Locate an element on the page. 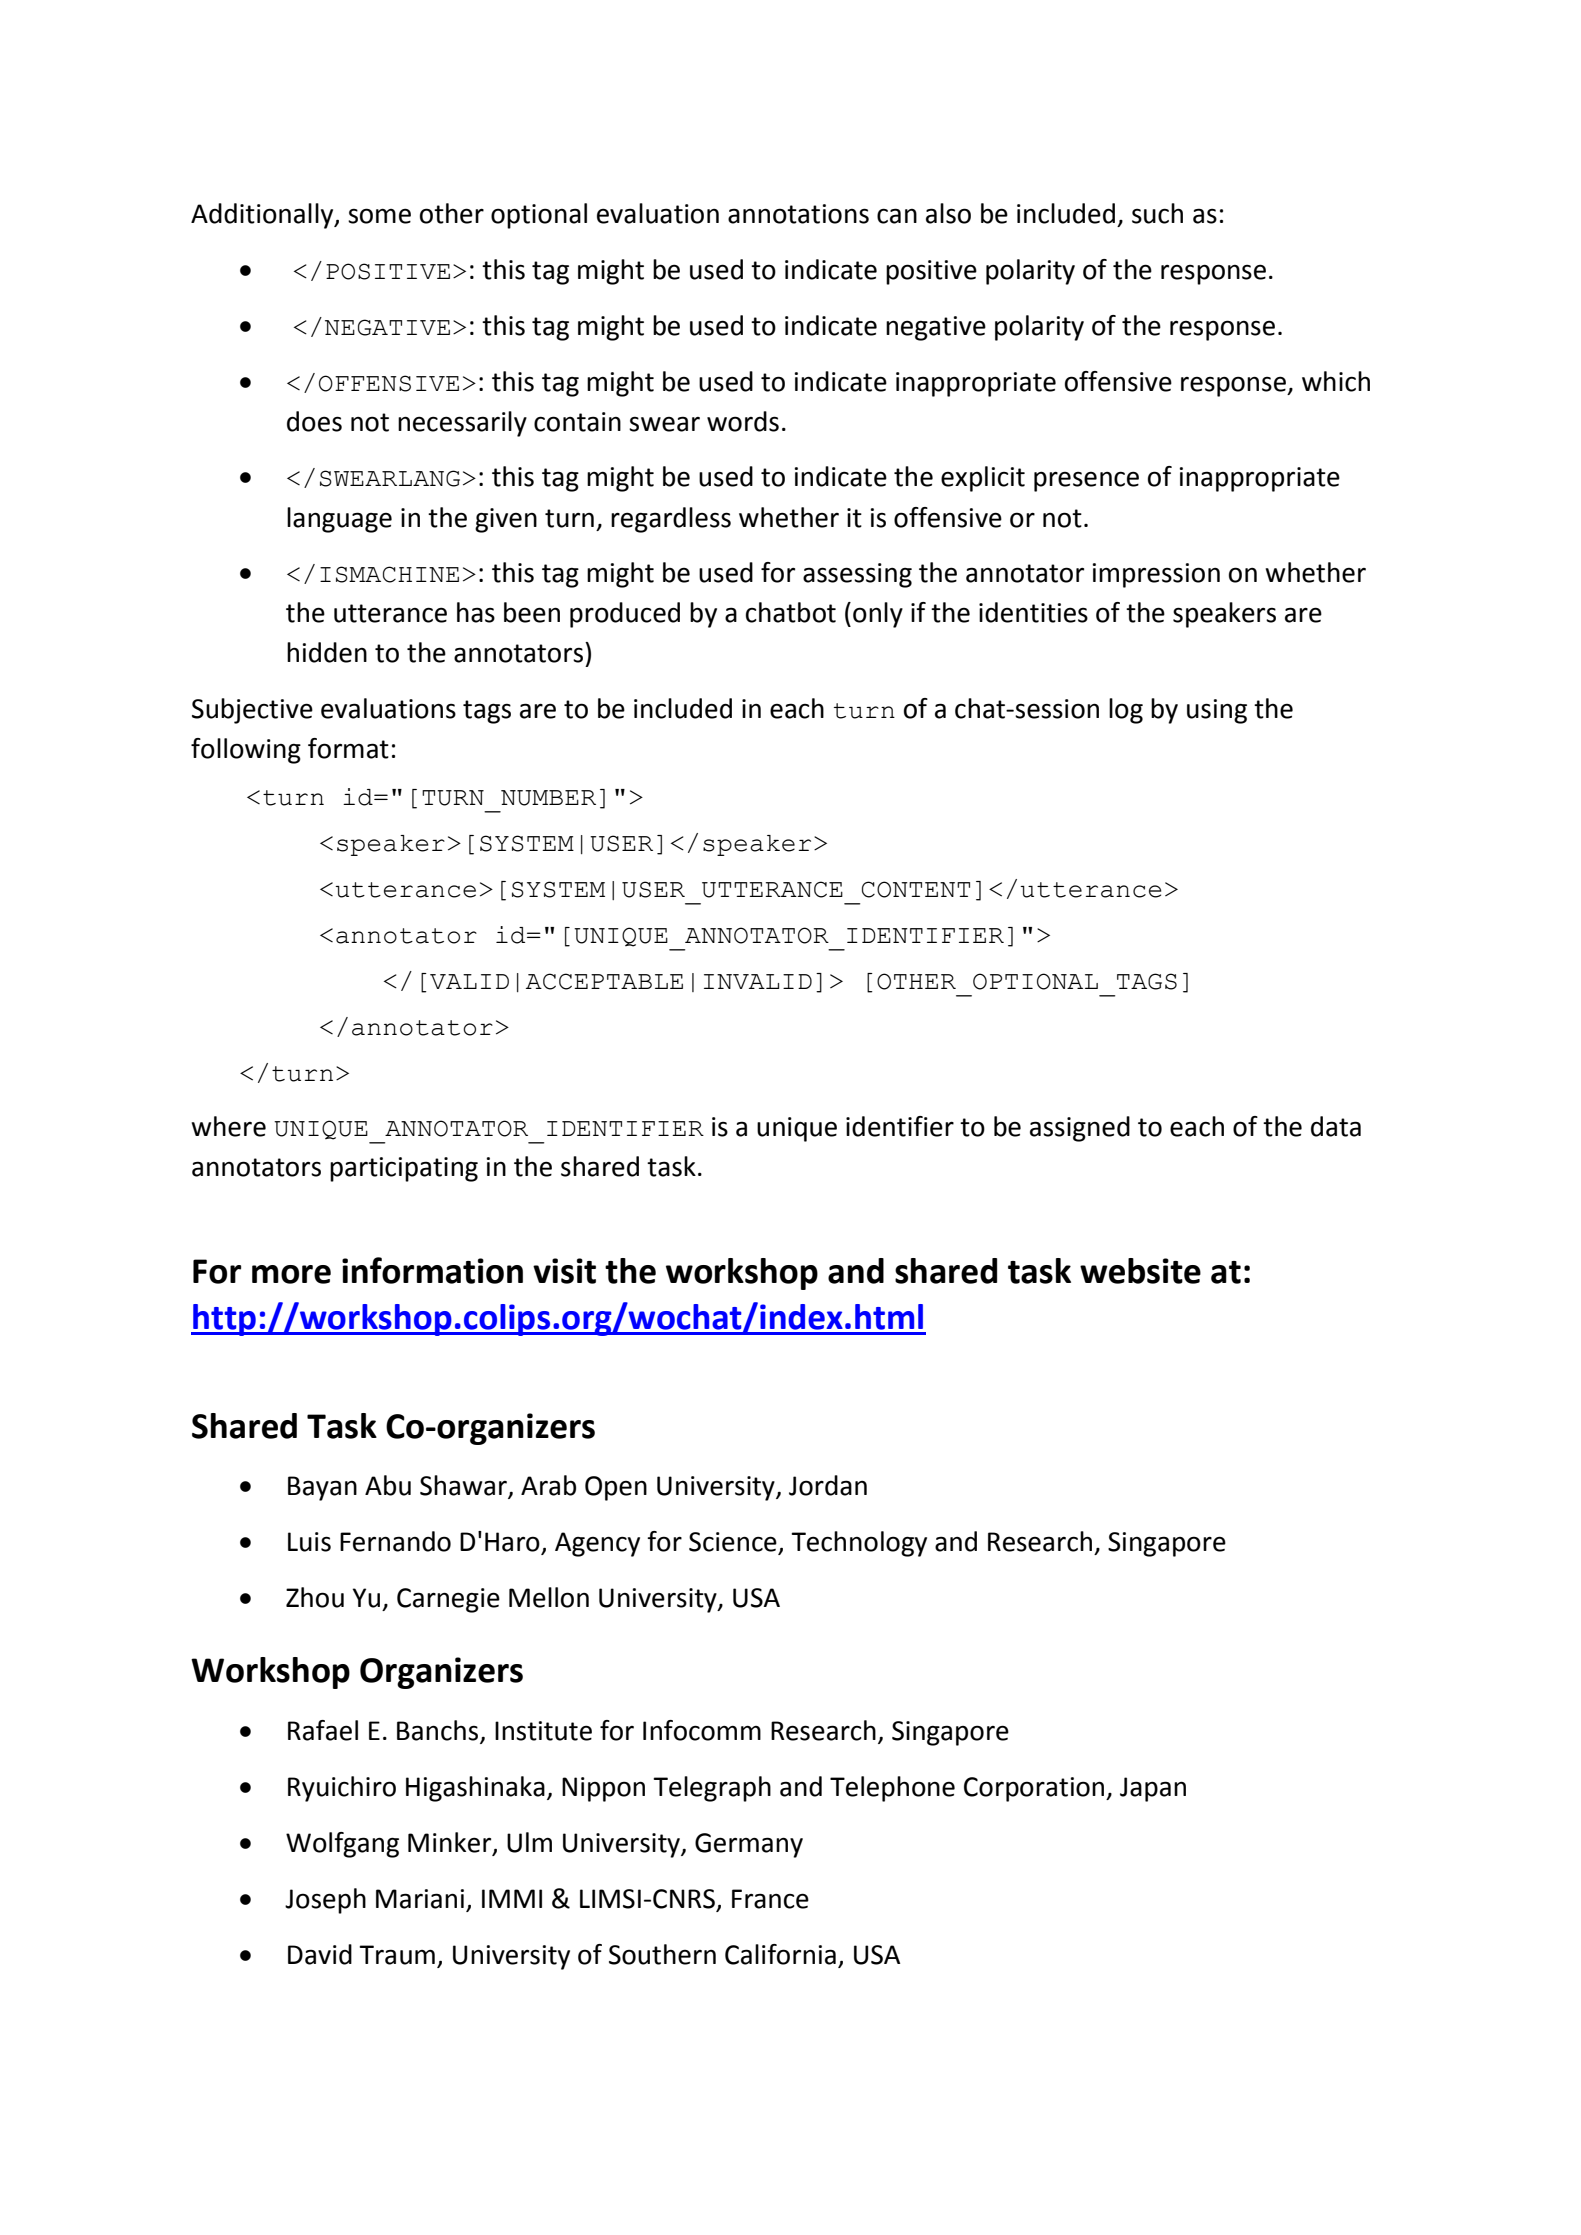 The height and width of the document is (2235, 1581). following is located at coordinates (246, 751).
